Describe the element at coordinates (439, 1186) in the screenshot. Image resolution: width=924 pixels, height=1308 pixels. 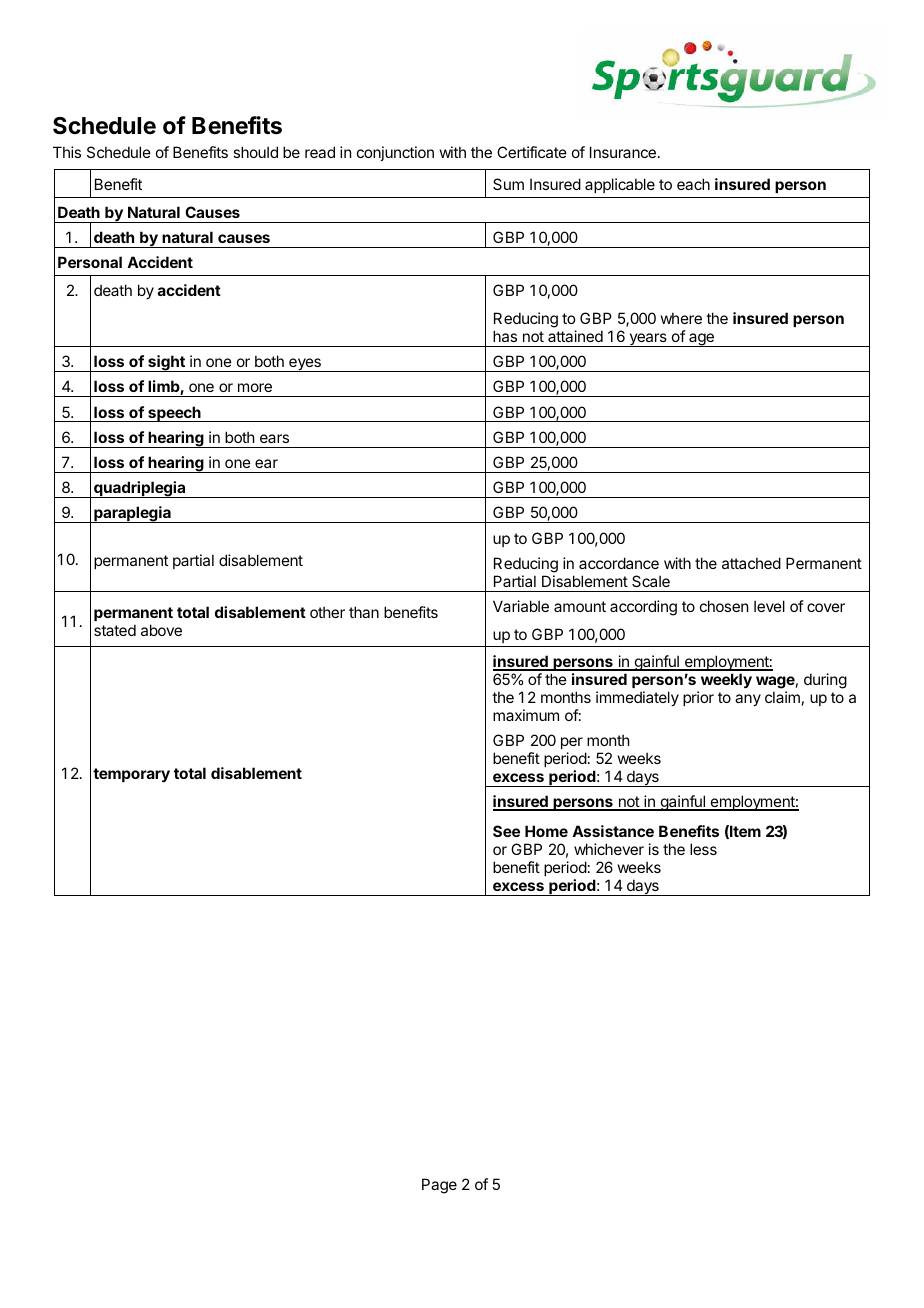
I see `Page` at that location.
